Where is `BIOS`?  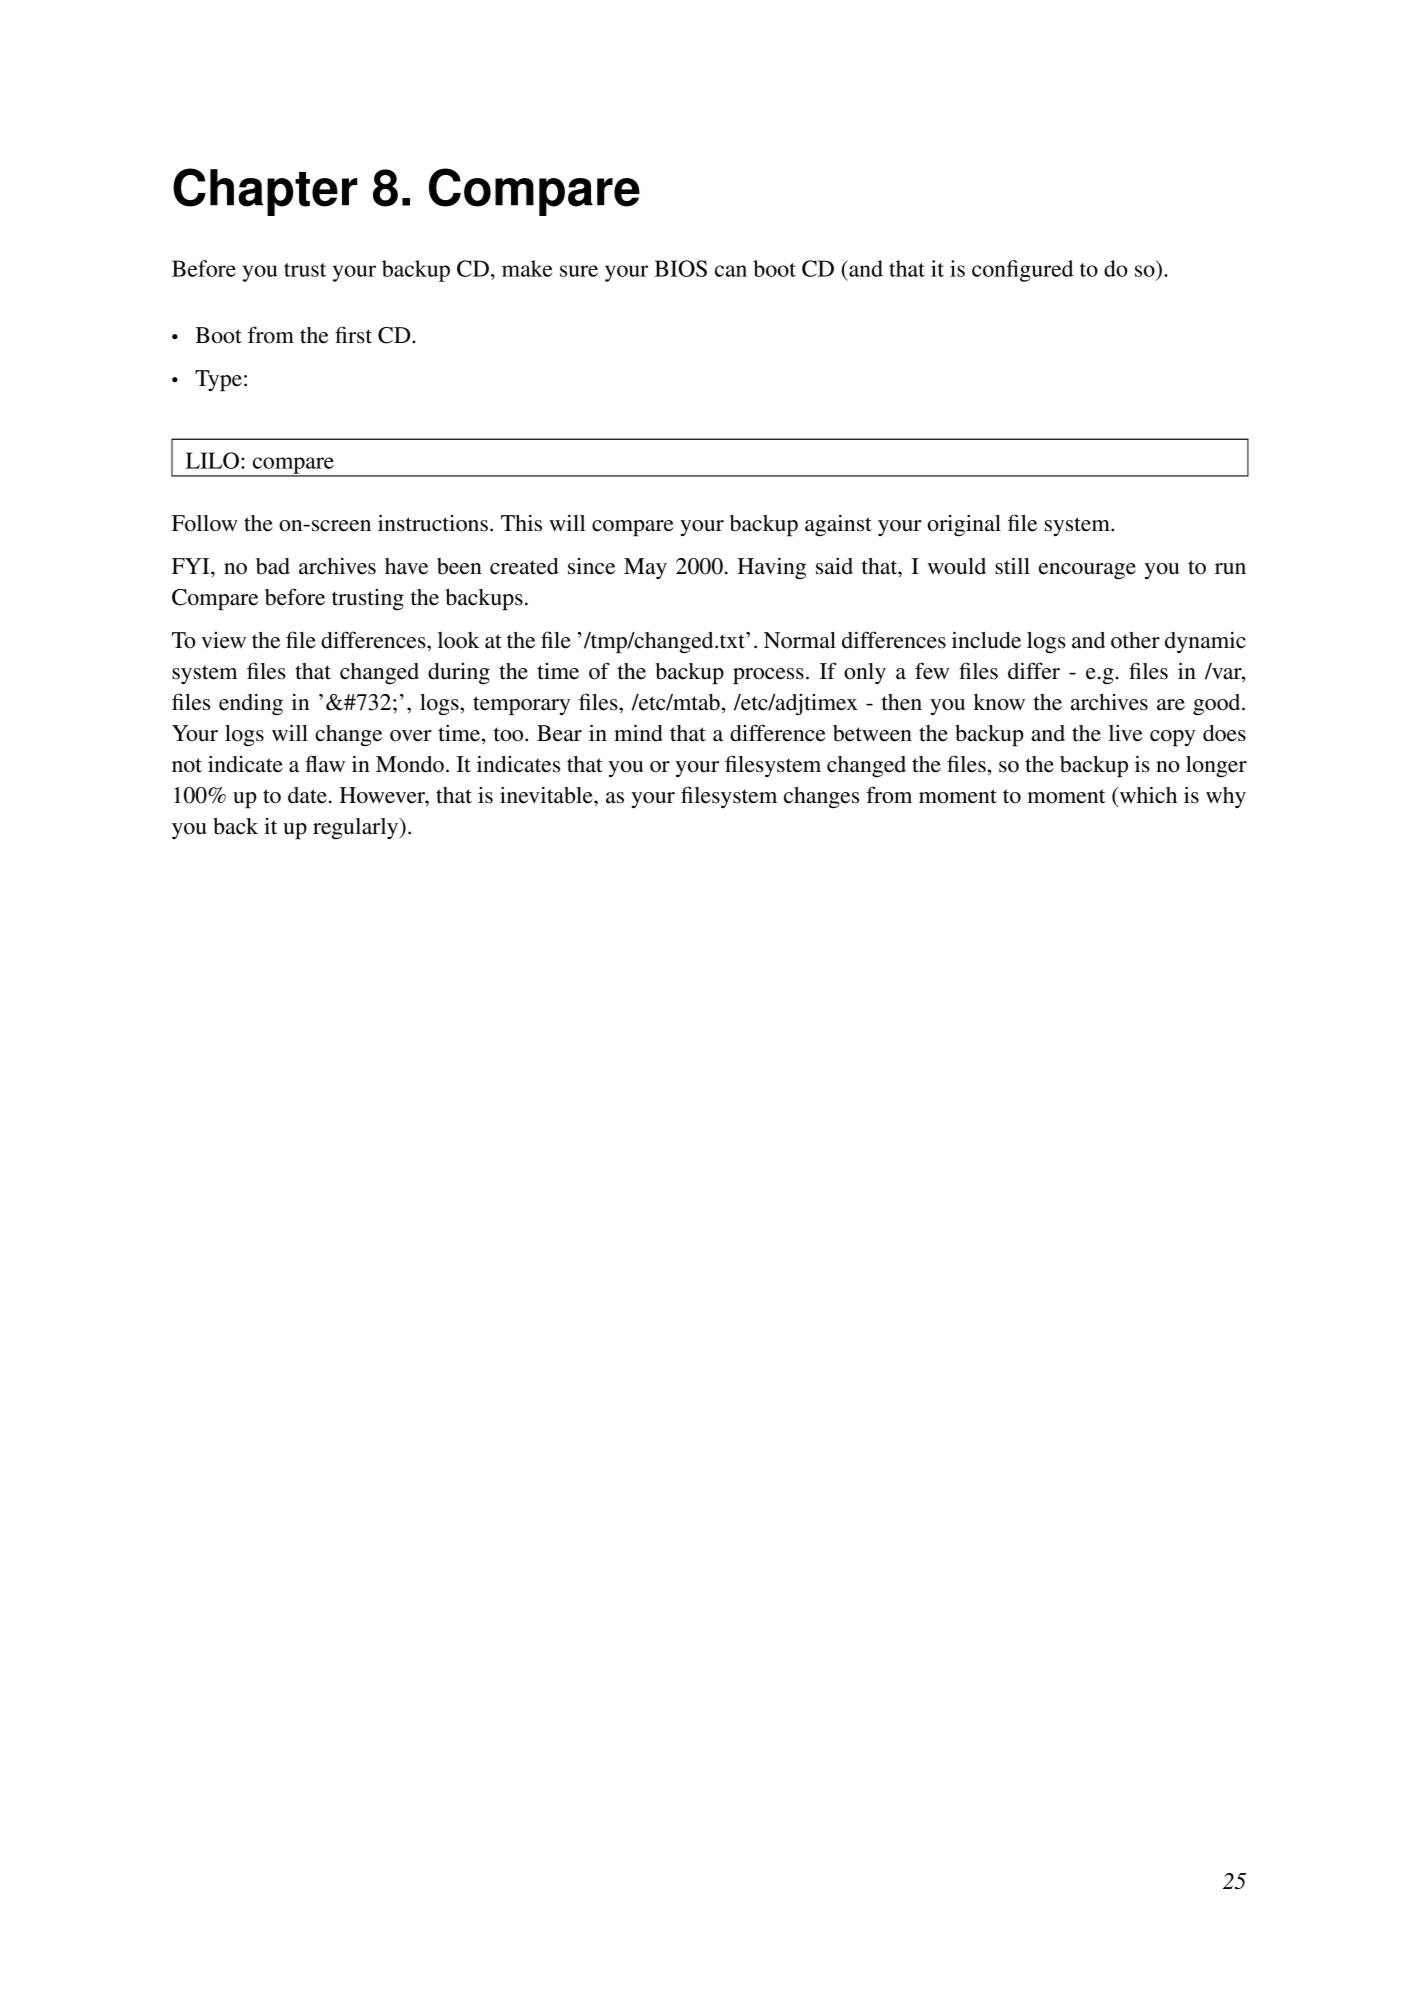
BIOS is located at coordinates (680, 268).
